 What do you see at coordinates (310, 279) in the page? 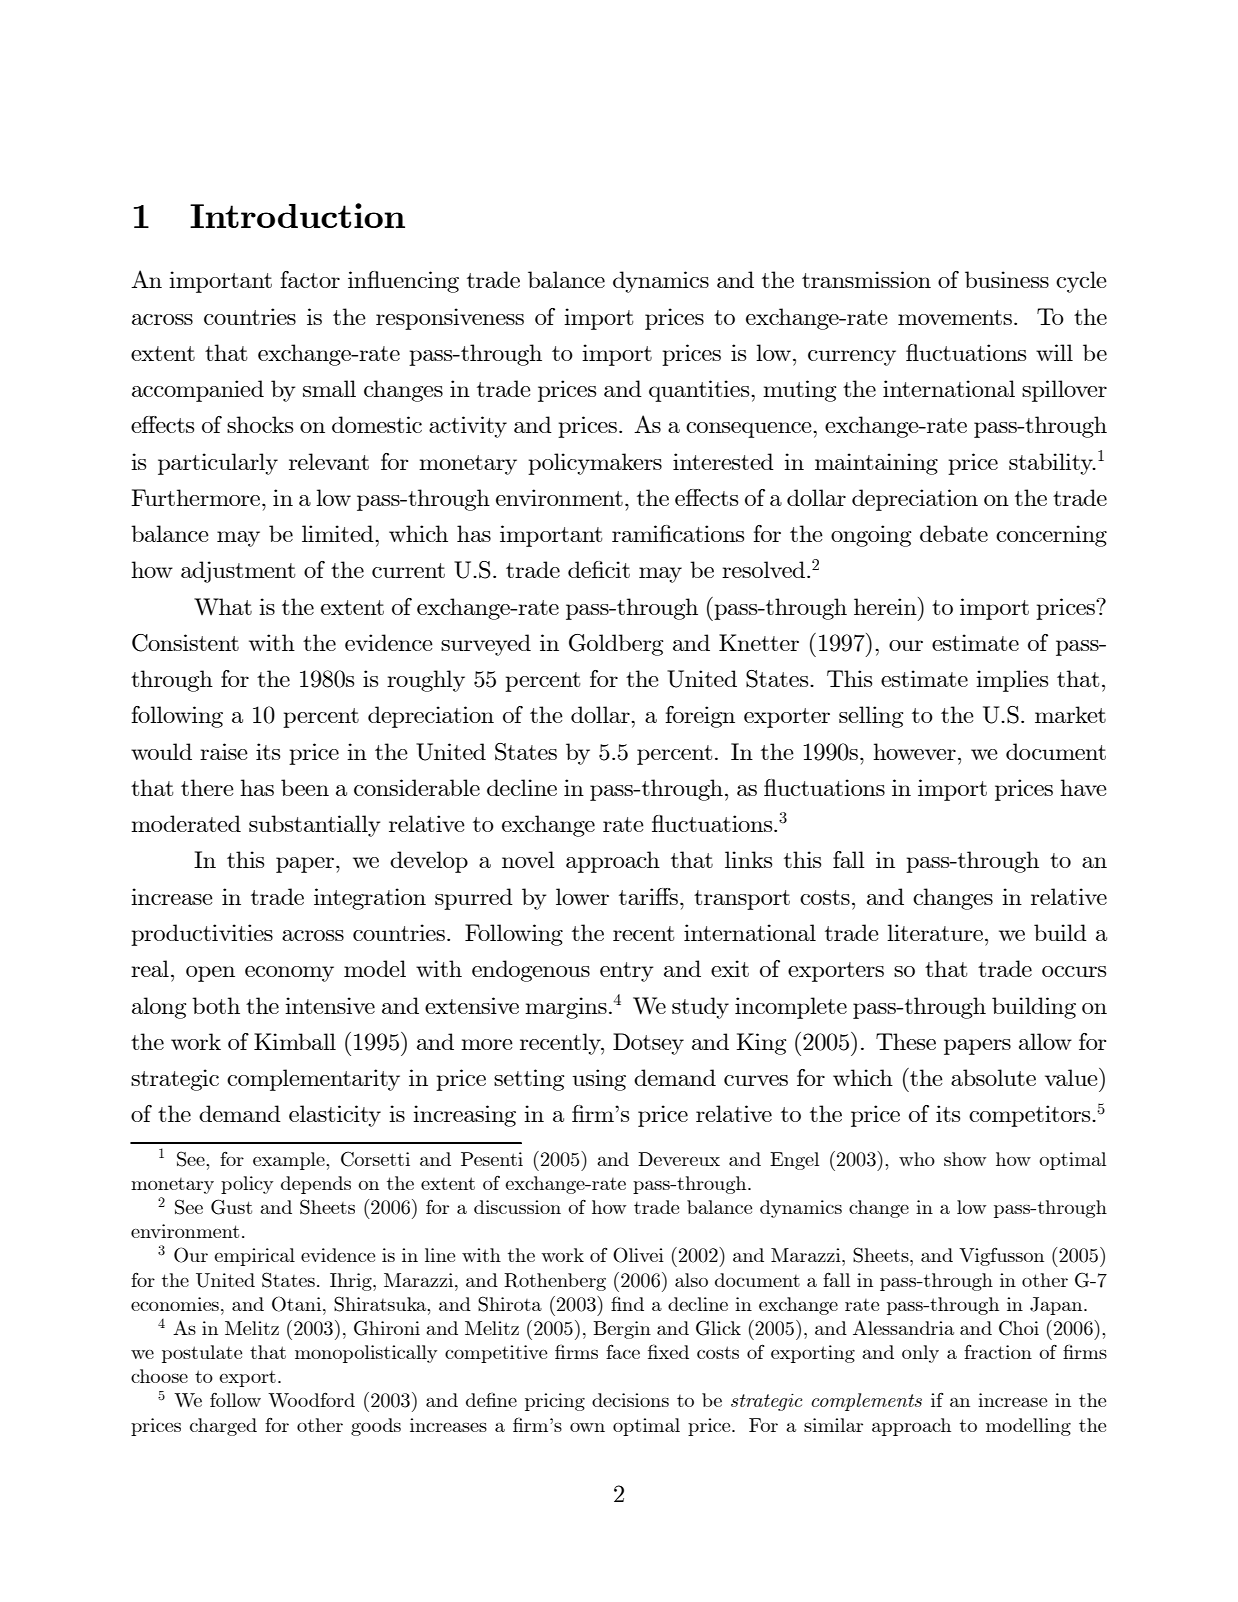
I see `factor` at bounding box center [310, 279].
